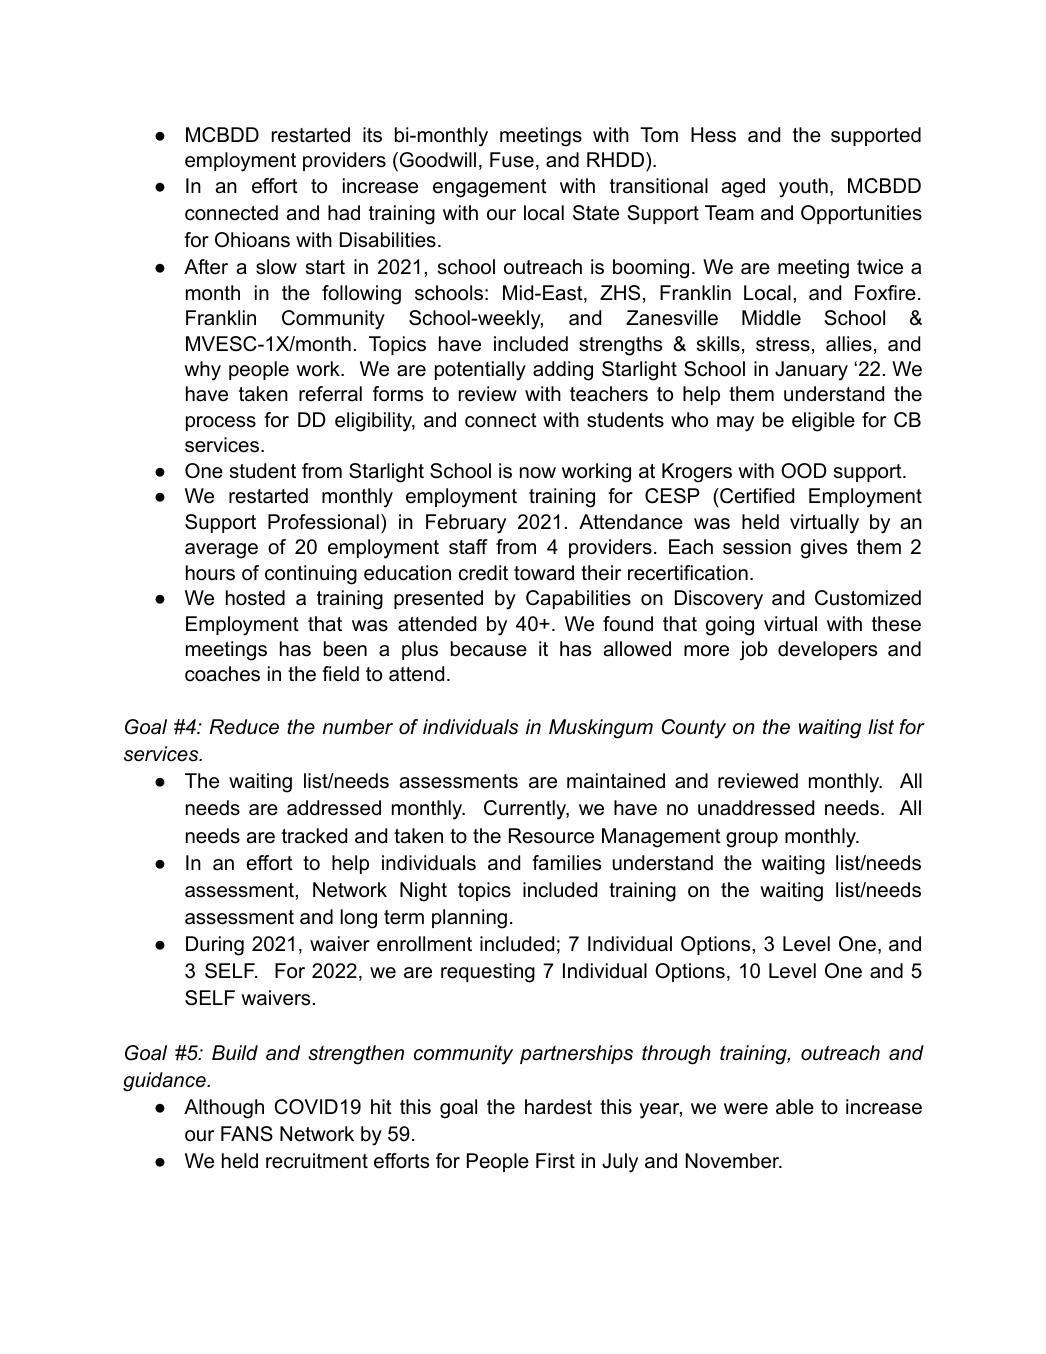 This document has height=1354, width=1046. What do you see at coordinates (551, 836) in the document?
I see `Resource` at bounding box center [551, 836].
